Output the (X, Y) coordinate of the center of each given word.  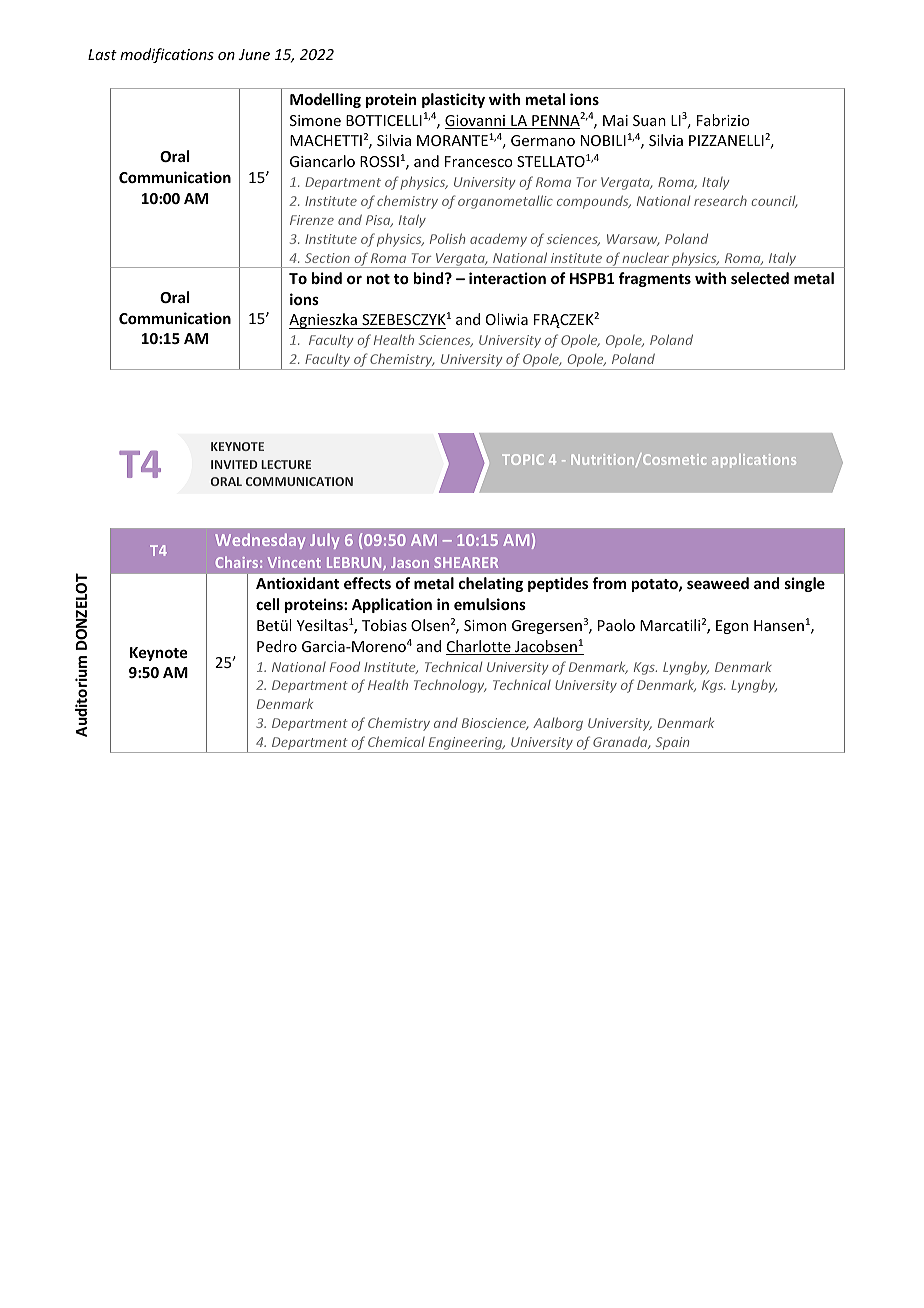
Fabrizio (723, 120)
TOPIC (523, 459)
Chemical (396, 741)
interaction (507, 278)
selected (760, 278)
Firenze (312, 220)
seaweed (718, 583)
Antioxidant (297, 583)
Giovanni (476, 122)
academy (498, 240)
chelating (491, 584)
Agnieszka (324, 321)
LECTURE (286, 464)
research (720, 200)
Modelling (325, 100)
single (805, 584)
